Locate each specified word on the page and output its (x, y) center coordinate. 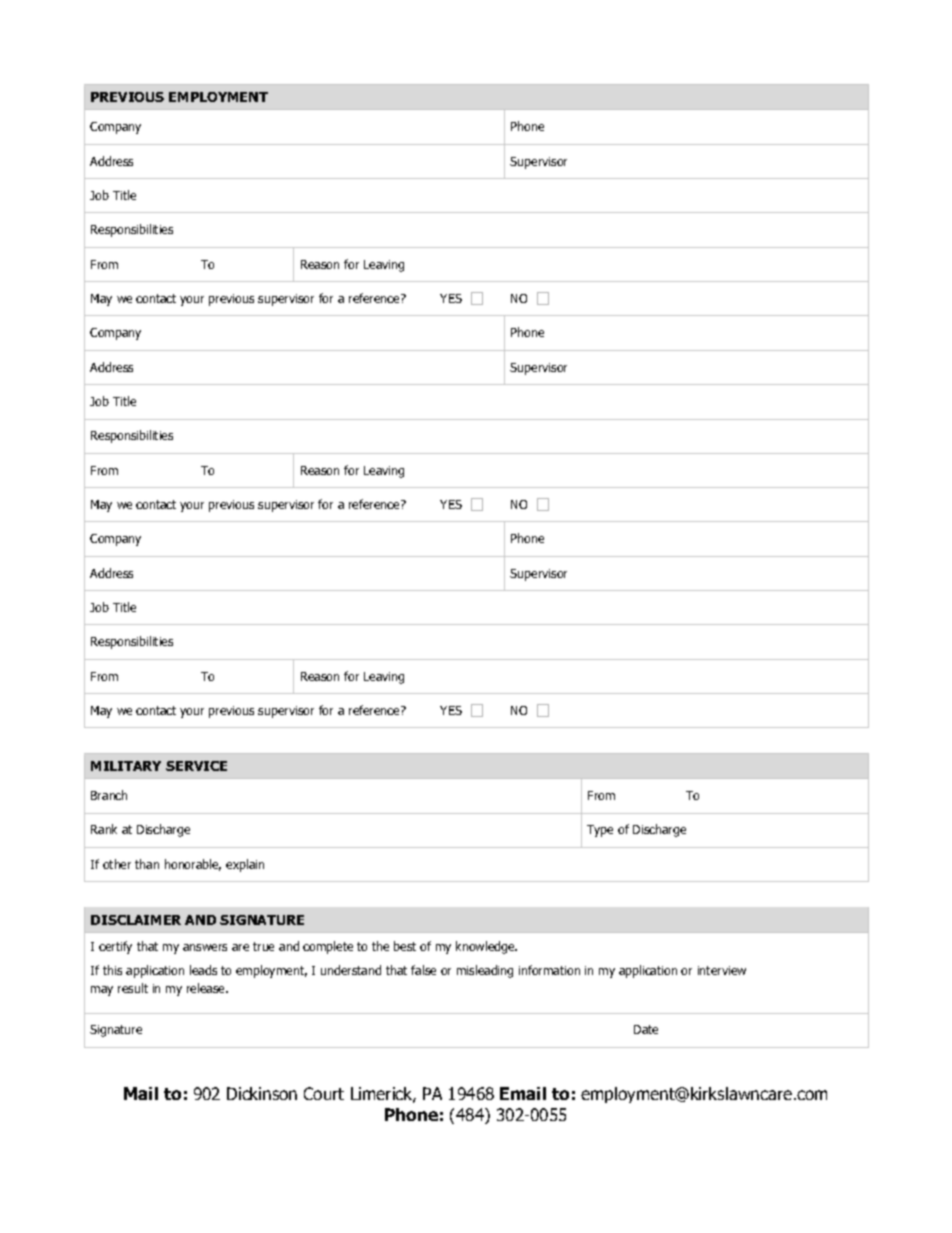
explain (245, 865)
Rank (104, 829)
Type (600, 831)
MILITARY (126, 766)
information (549, 970)
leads (203, 970)
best (405, 946)
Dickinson (262, 1093)
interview (722, 970)
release (207, 988)
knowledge (486, 947)
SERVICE (196, 766)
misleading (485, 971)
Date (646, 1029)
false (423, 970)
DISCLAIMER (136, 920)
